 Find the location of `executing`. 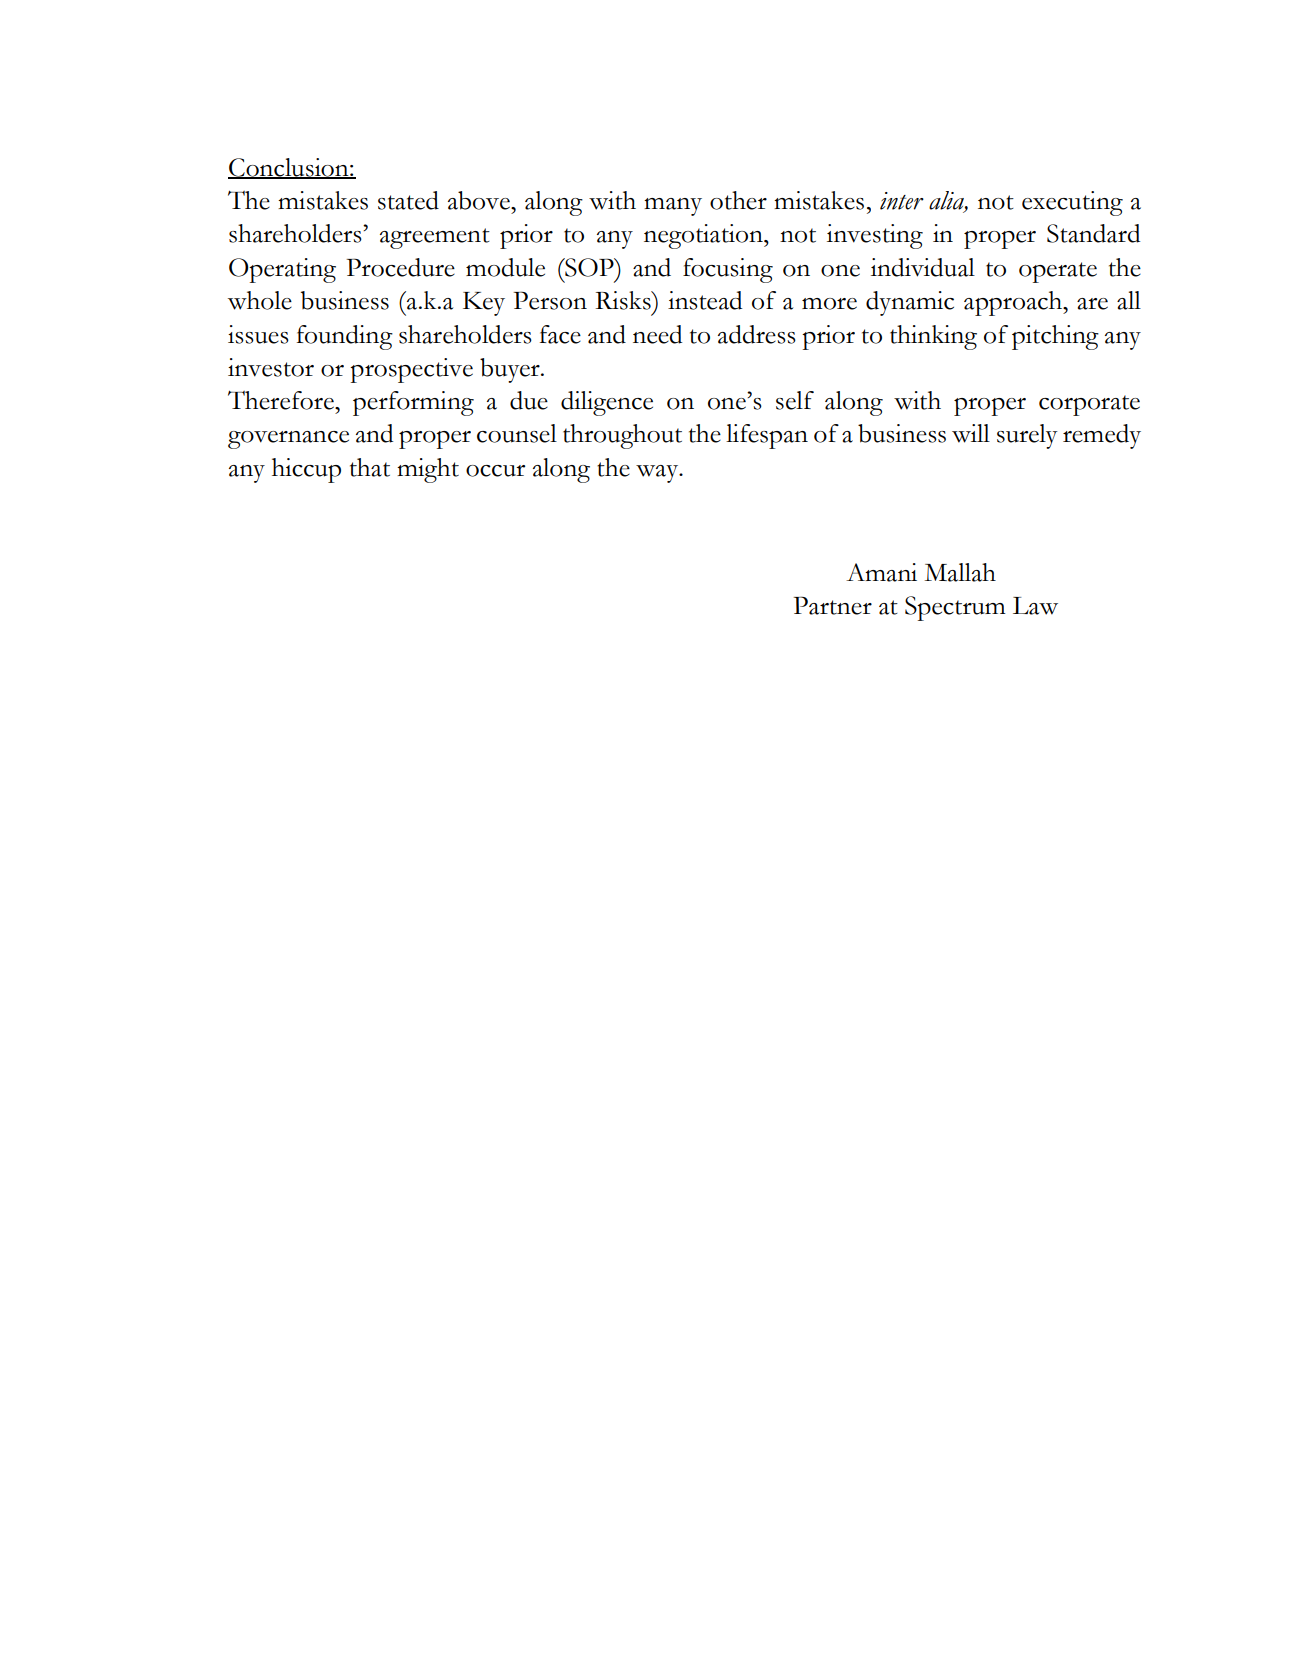

executing is located at coordinates (1072, 203).
